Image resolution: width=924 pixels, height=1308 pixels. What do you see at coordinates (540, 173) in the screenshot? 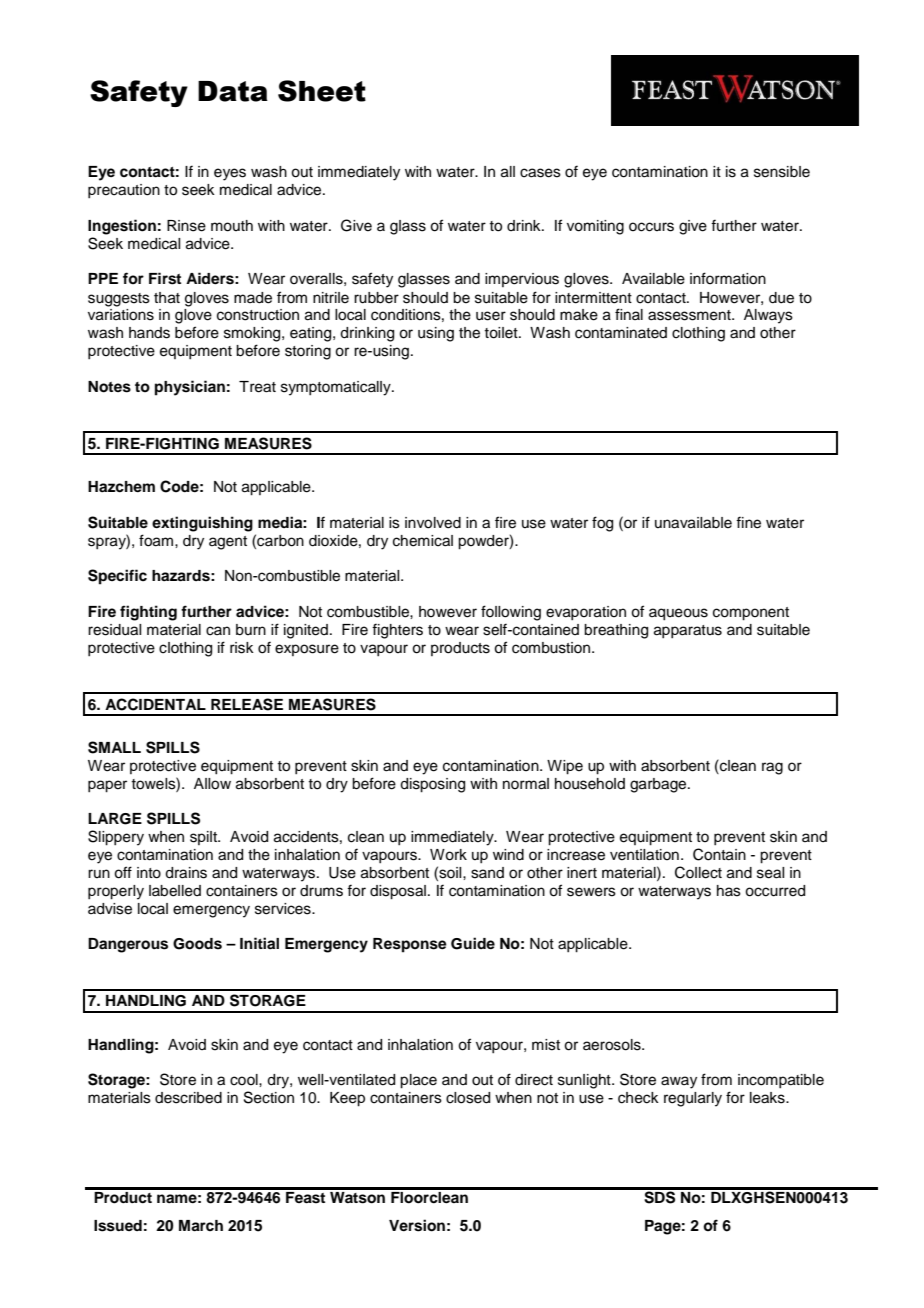
I see `cases` at bounding box center [540, 173].
